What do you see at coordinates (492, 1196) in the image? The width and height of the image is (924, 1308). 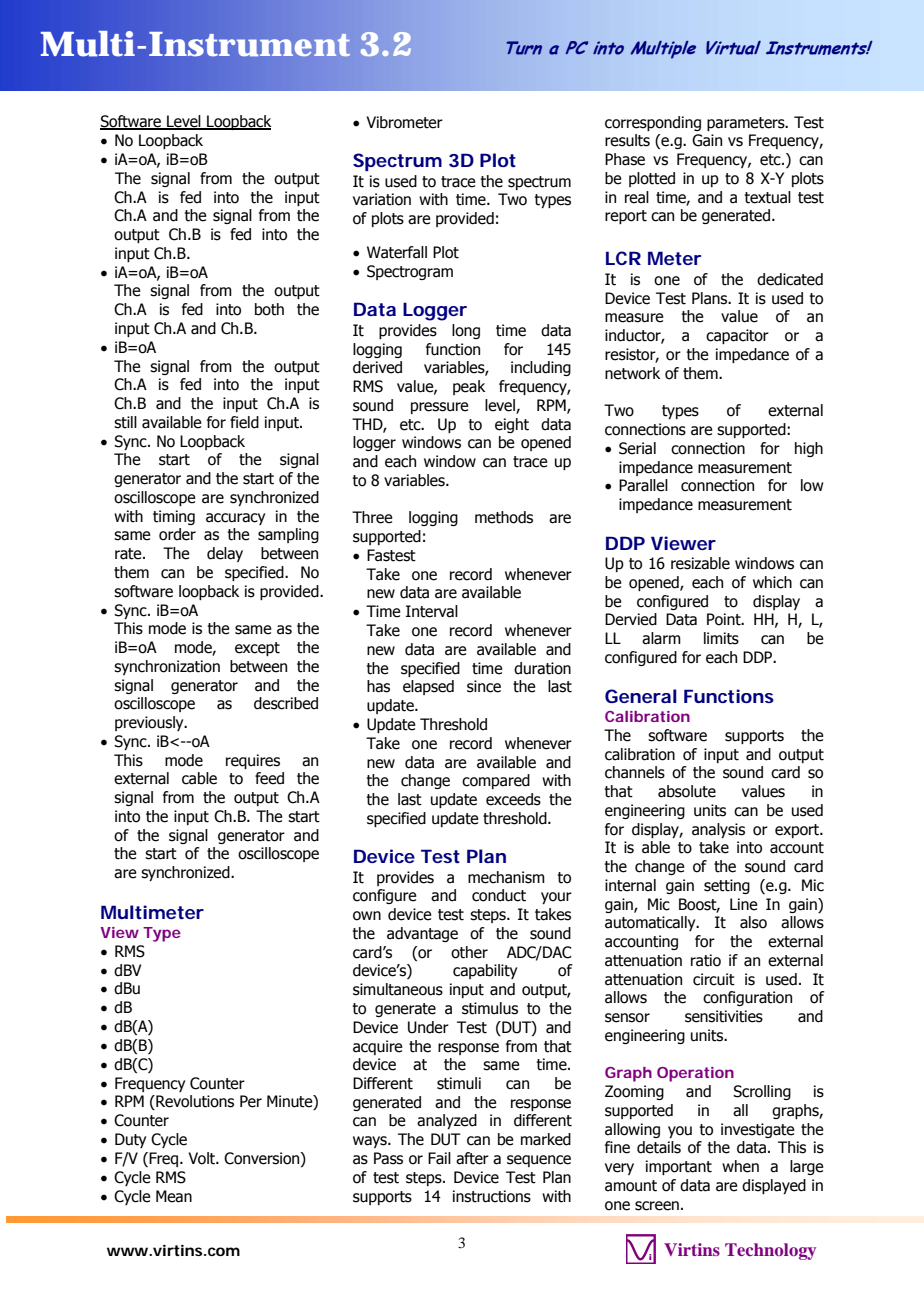 I see `instructions` at bounding box center [492, 1196].
